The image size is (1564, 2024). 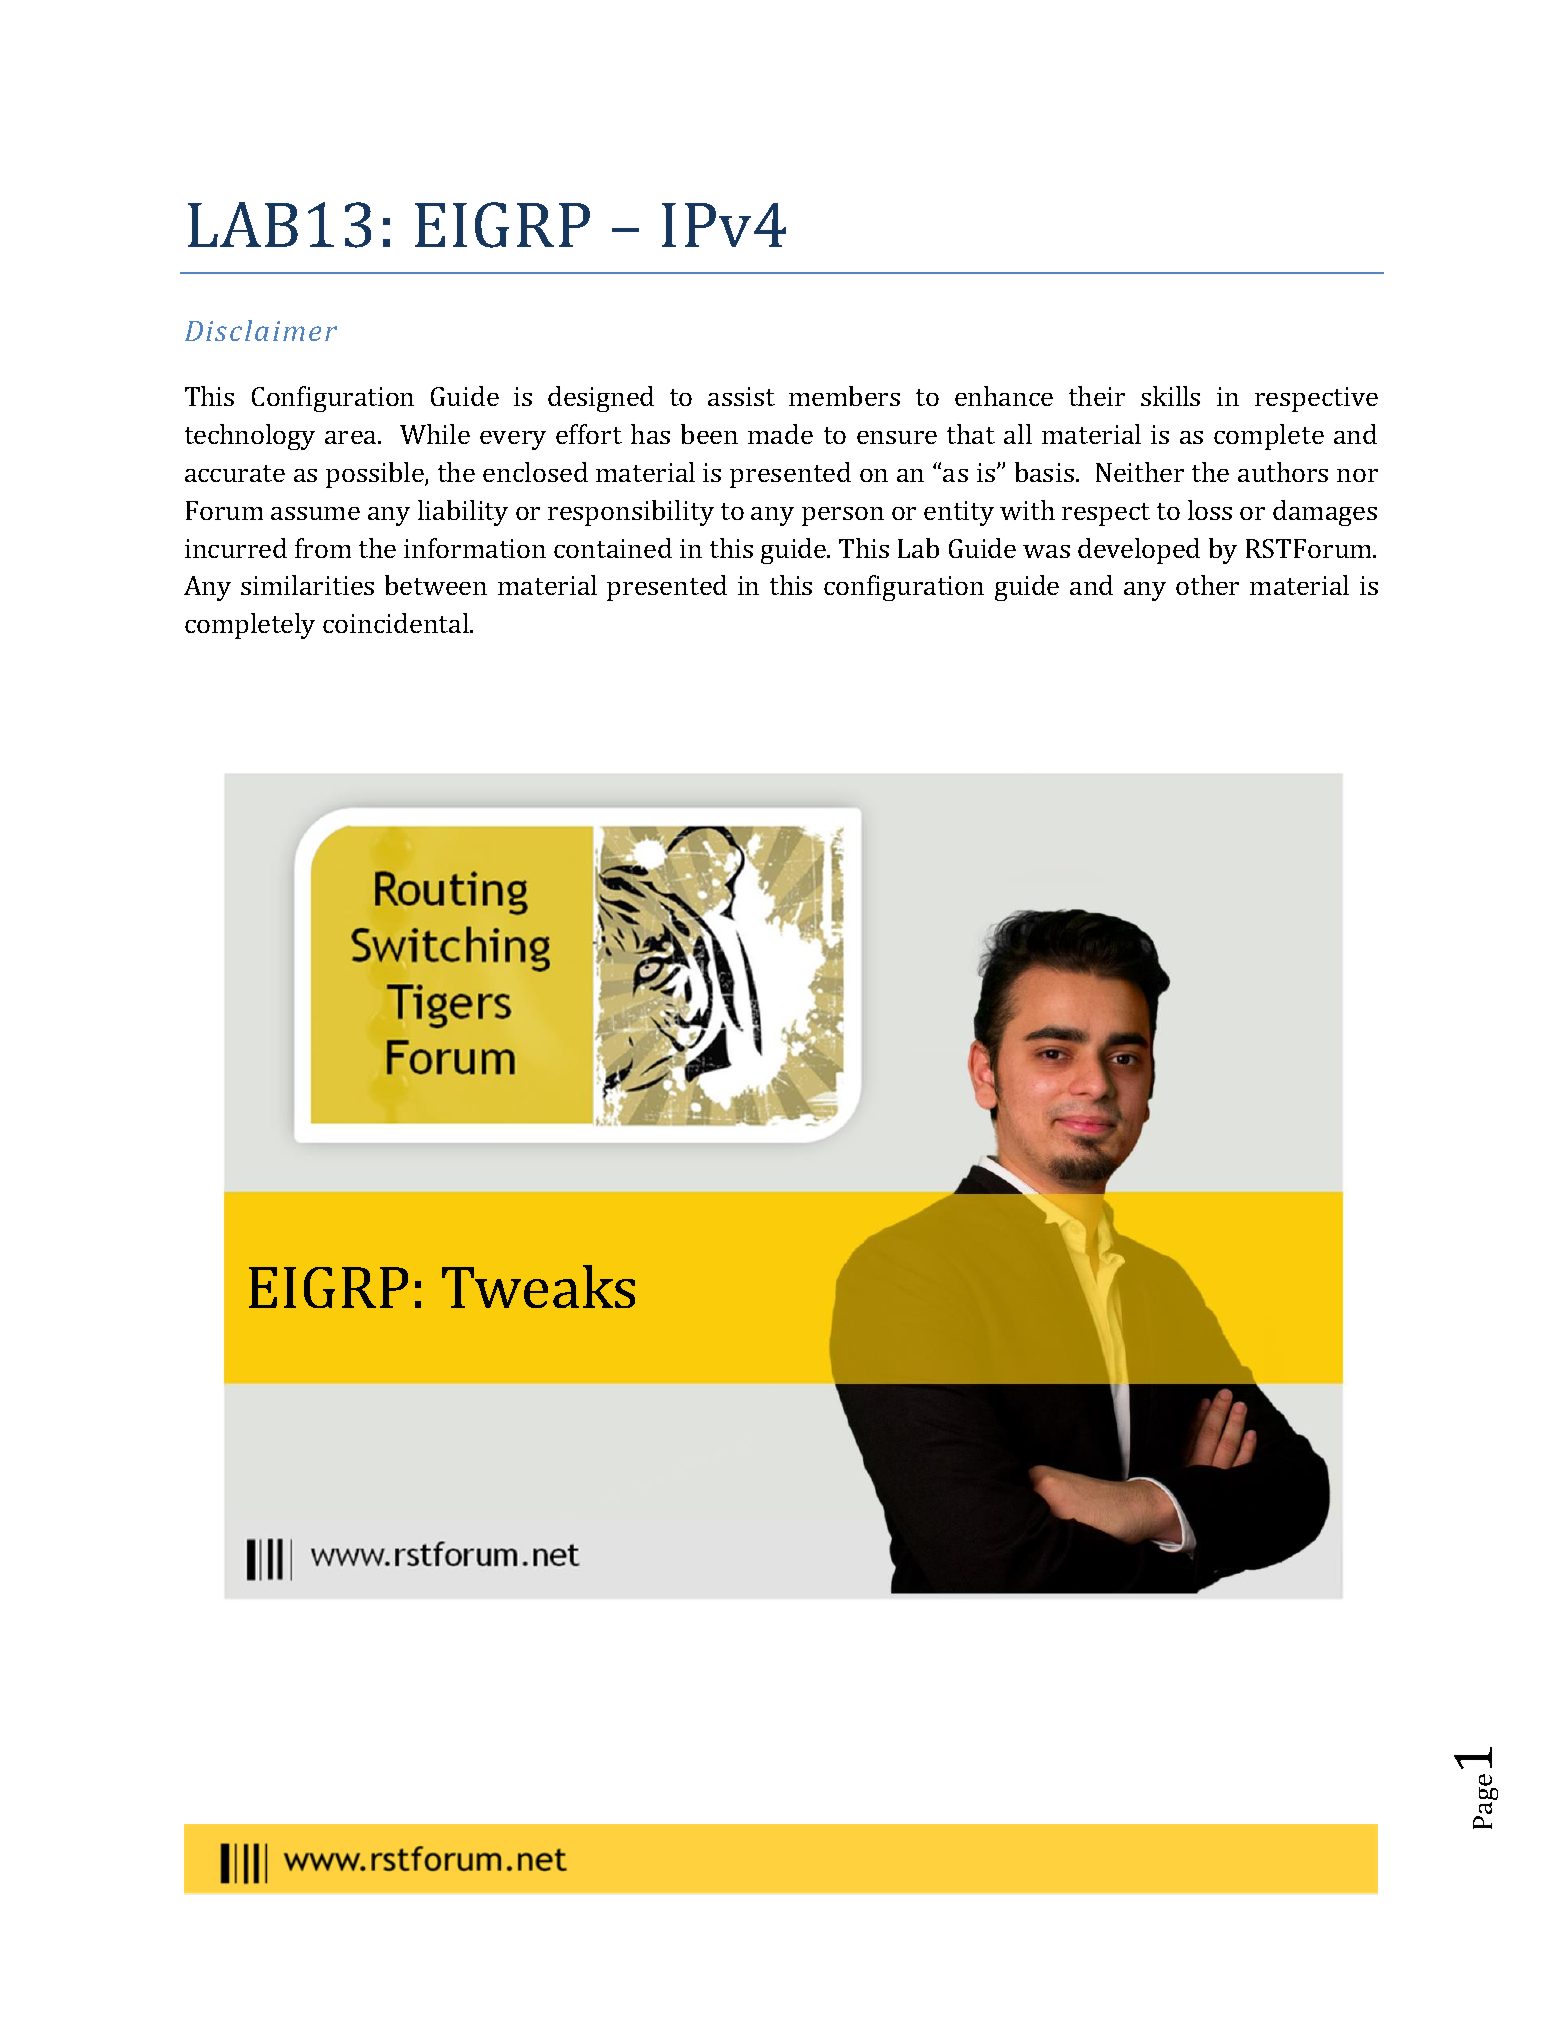 What do you see at coordinates (1325, 513) in the image?
I see `damages` at bounding box center [1325, 513].
